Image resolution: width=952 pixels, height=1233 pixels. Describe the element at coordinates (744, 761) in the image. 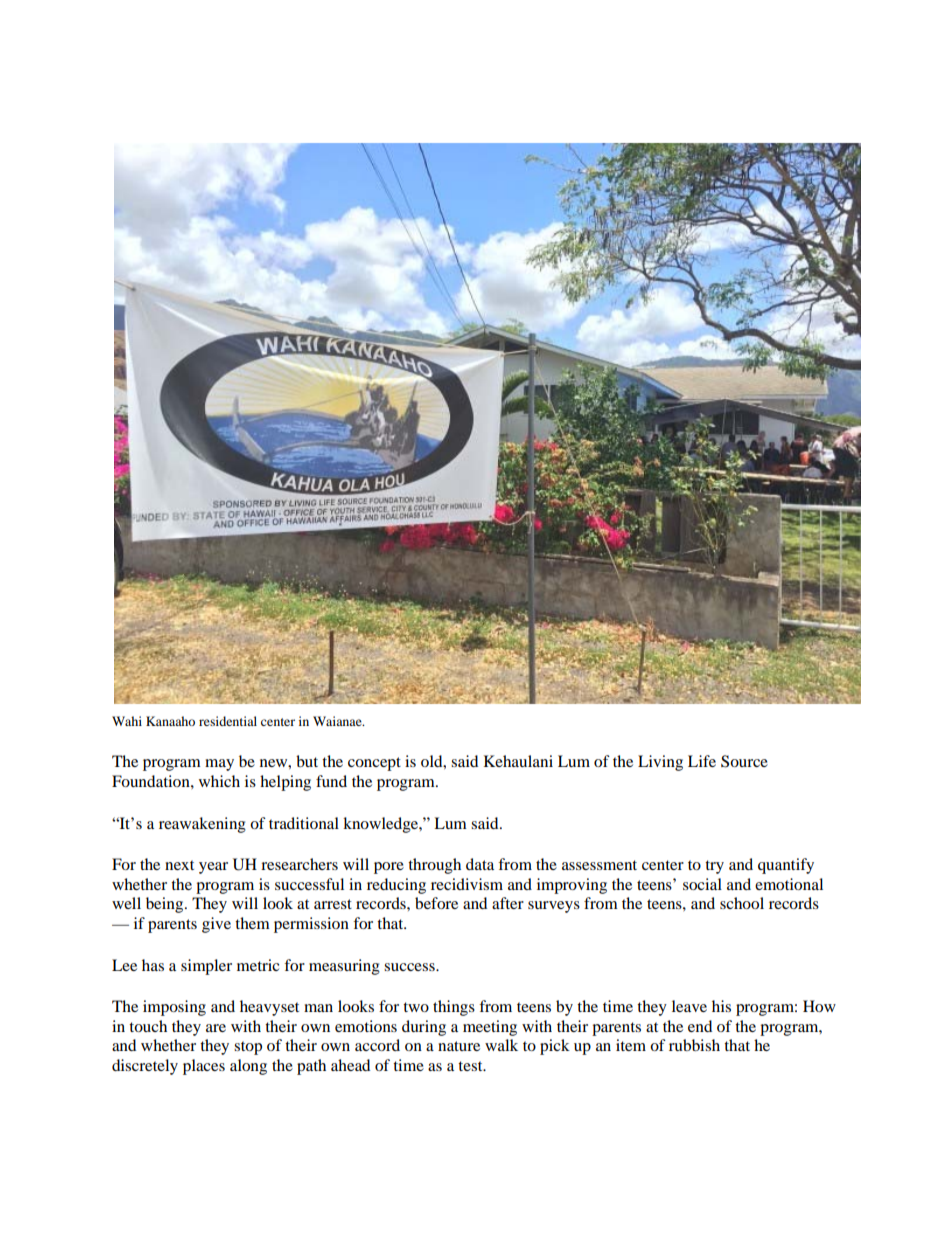

I see `Source` at that location.
